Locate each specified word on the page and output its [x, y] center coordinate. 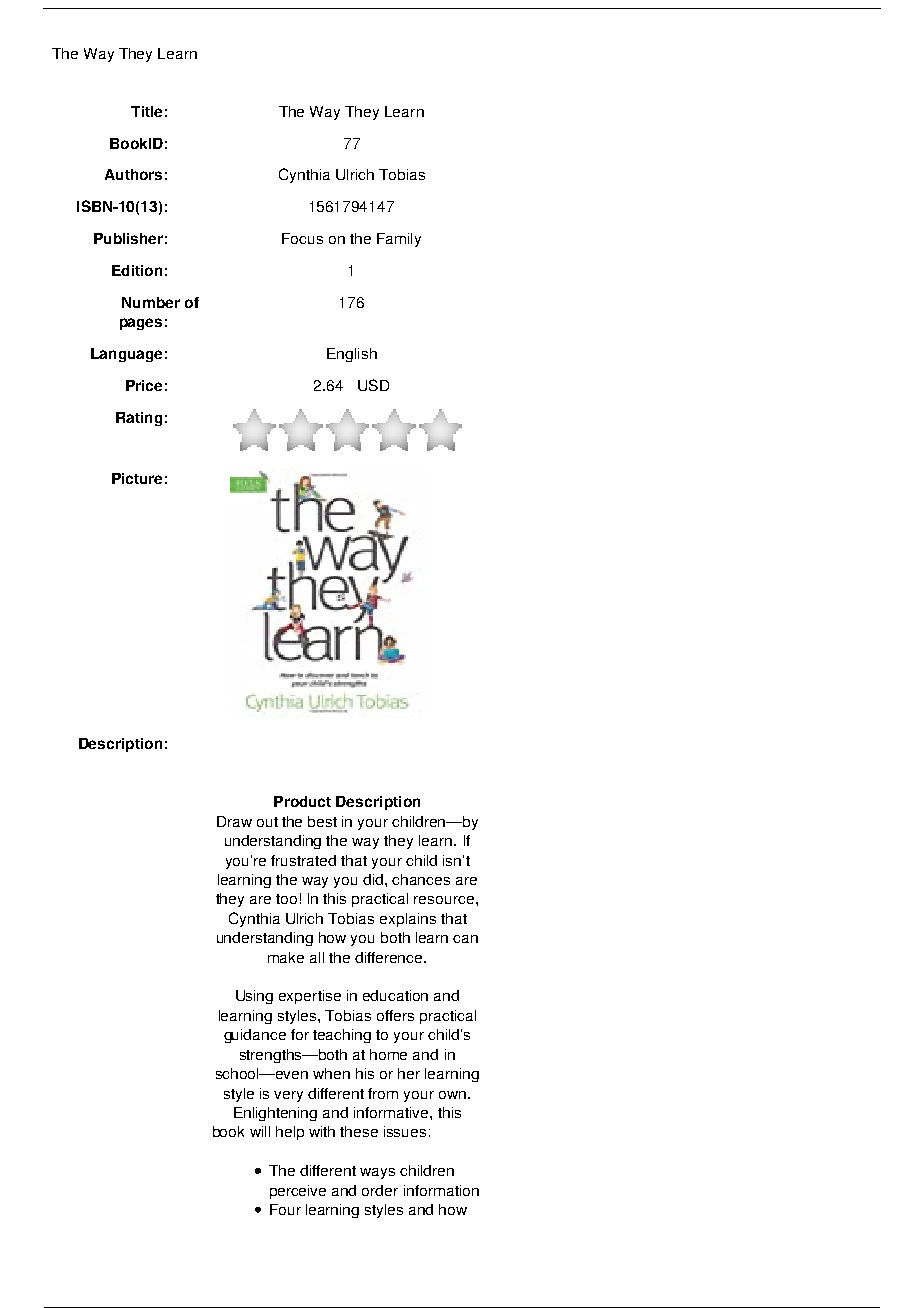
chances [421, 879]
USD [373, 385]
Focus [302, 238]
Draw [234, 821]
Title [146, 111]
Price [144, 385]
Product [302, 801]
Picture [137, 478]
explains [408, 920]
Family [399, 240]
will [260, 1131]
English [352, 355]
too [286, 899]
